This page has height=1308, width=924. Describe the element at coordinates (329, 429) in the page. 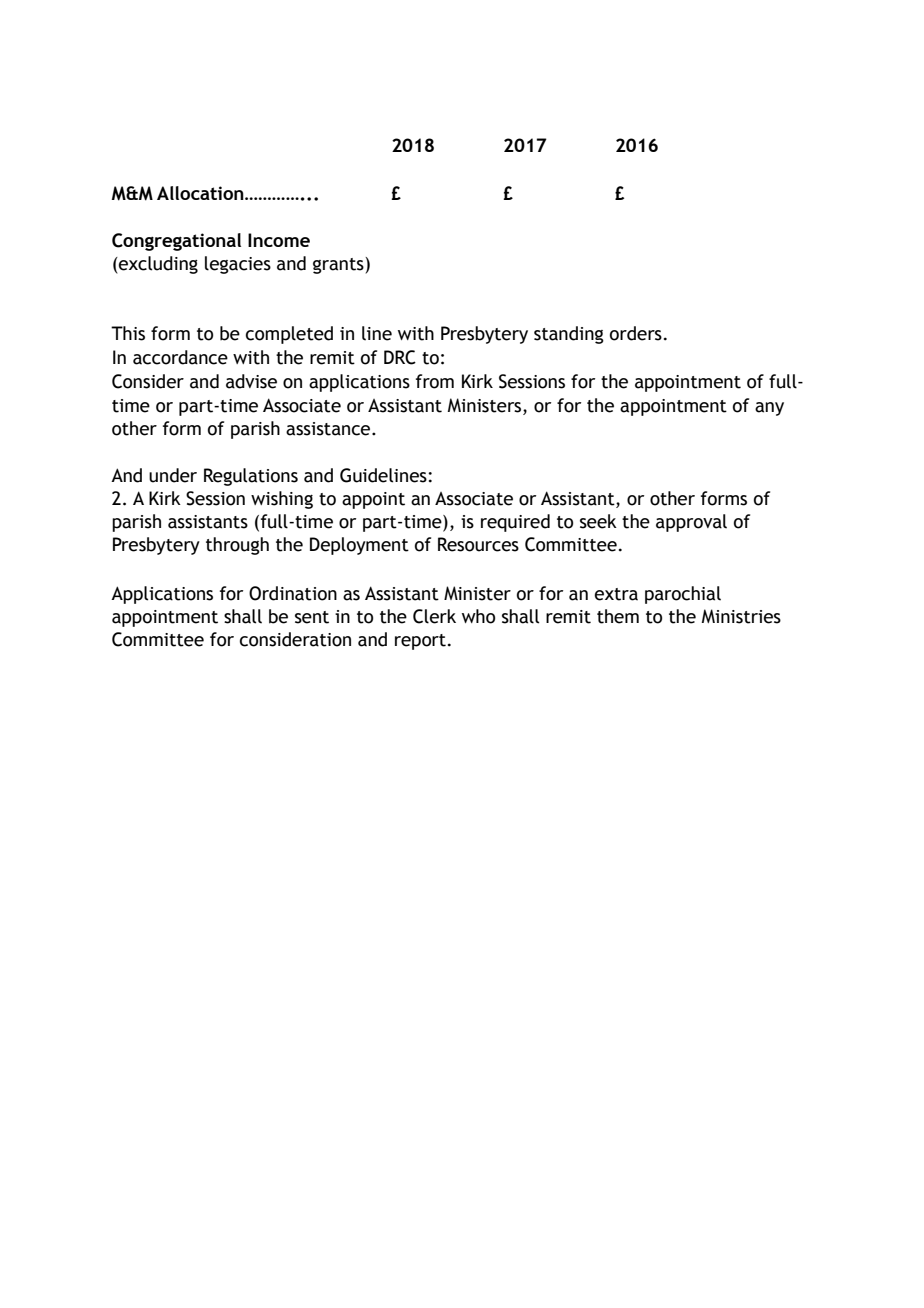

I see `assistance` at that location.
